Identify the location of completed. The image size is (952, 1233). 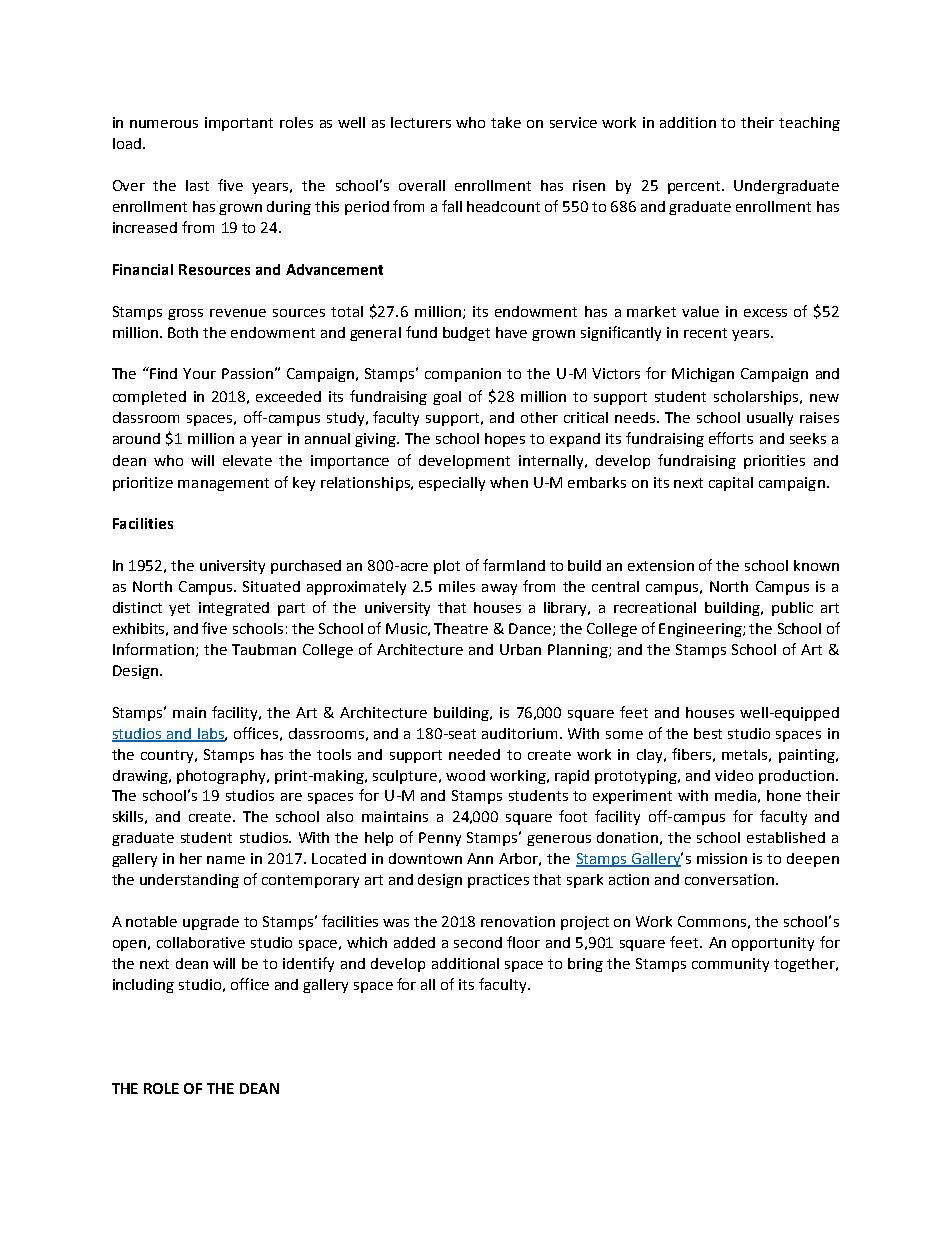
(149, 398).
